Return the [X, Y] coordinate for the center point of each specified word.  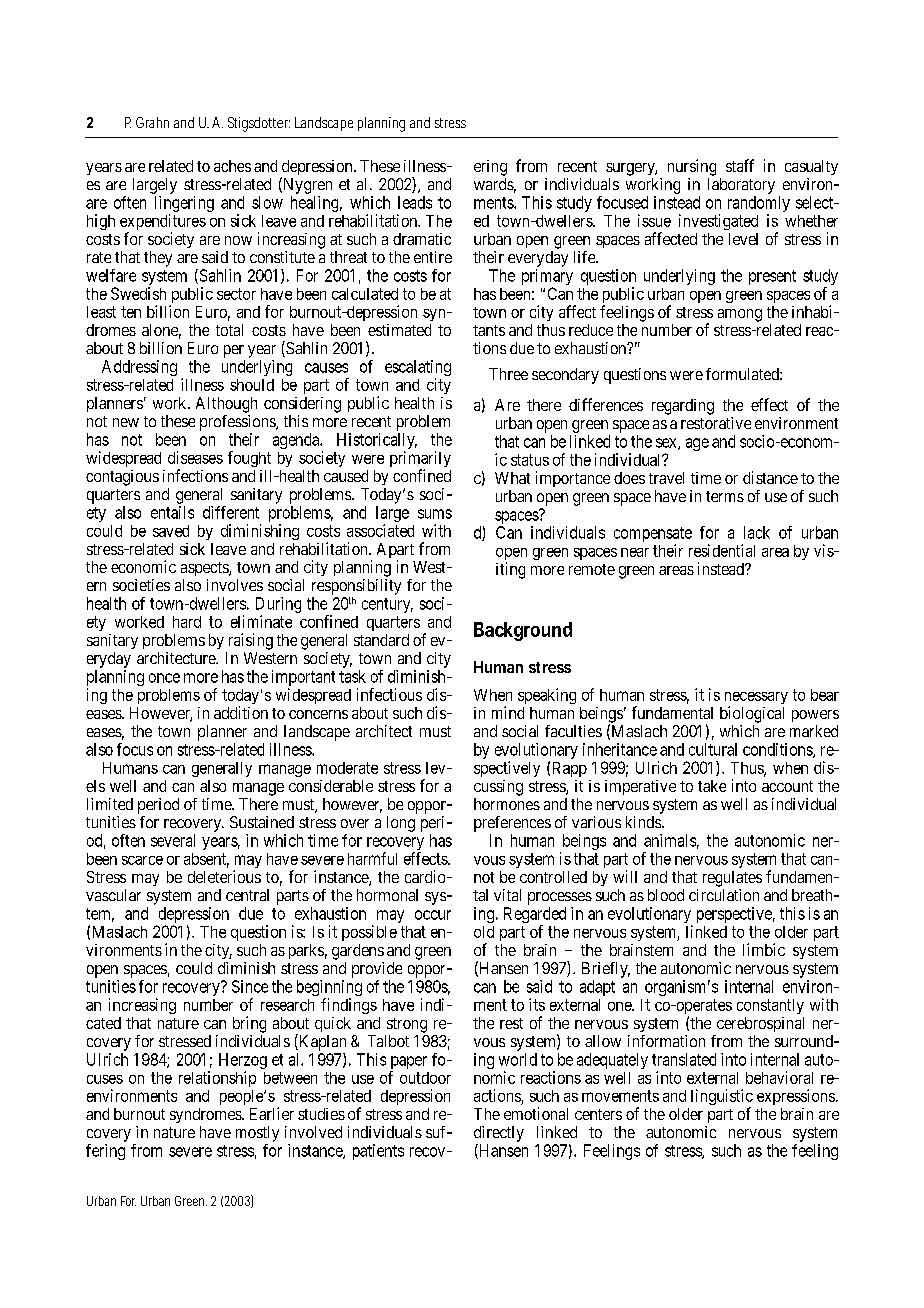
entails [172, 512]
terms [725, 496]
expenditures [163, 223]
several [173, 840]
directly [499, 1134]
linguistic [722, 1098]
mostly [257, 1134]
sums [435, 514]
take [712, 786]
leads [415, 202]
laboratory [741, 186]
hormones [507, 804]
